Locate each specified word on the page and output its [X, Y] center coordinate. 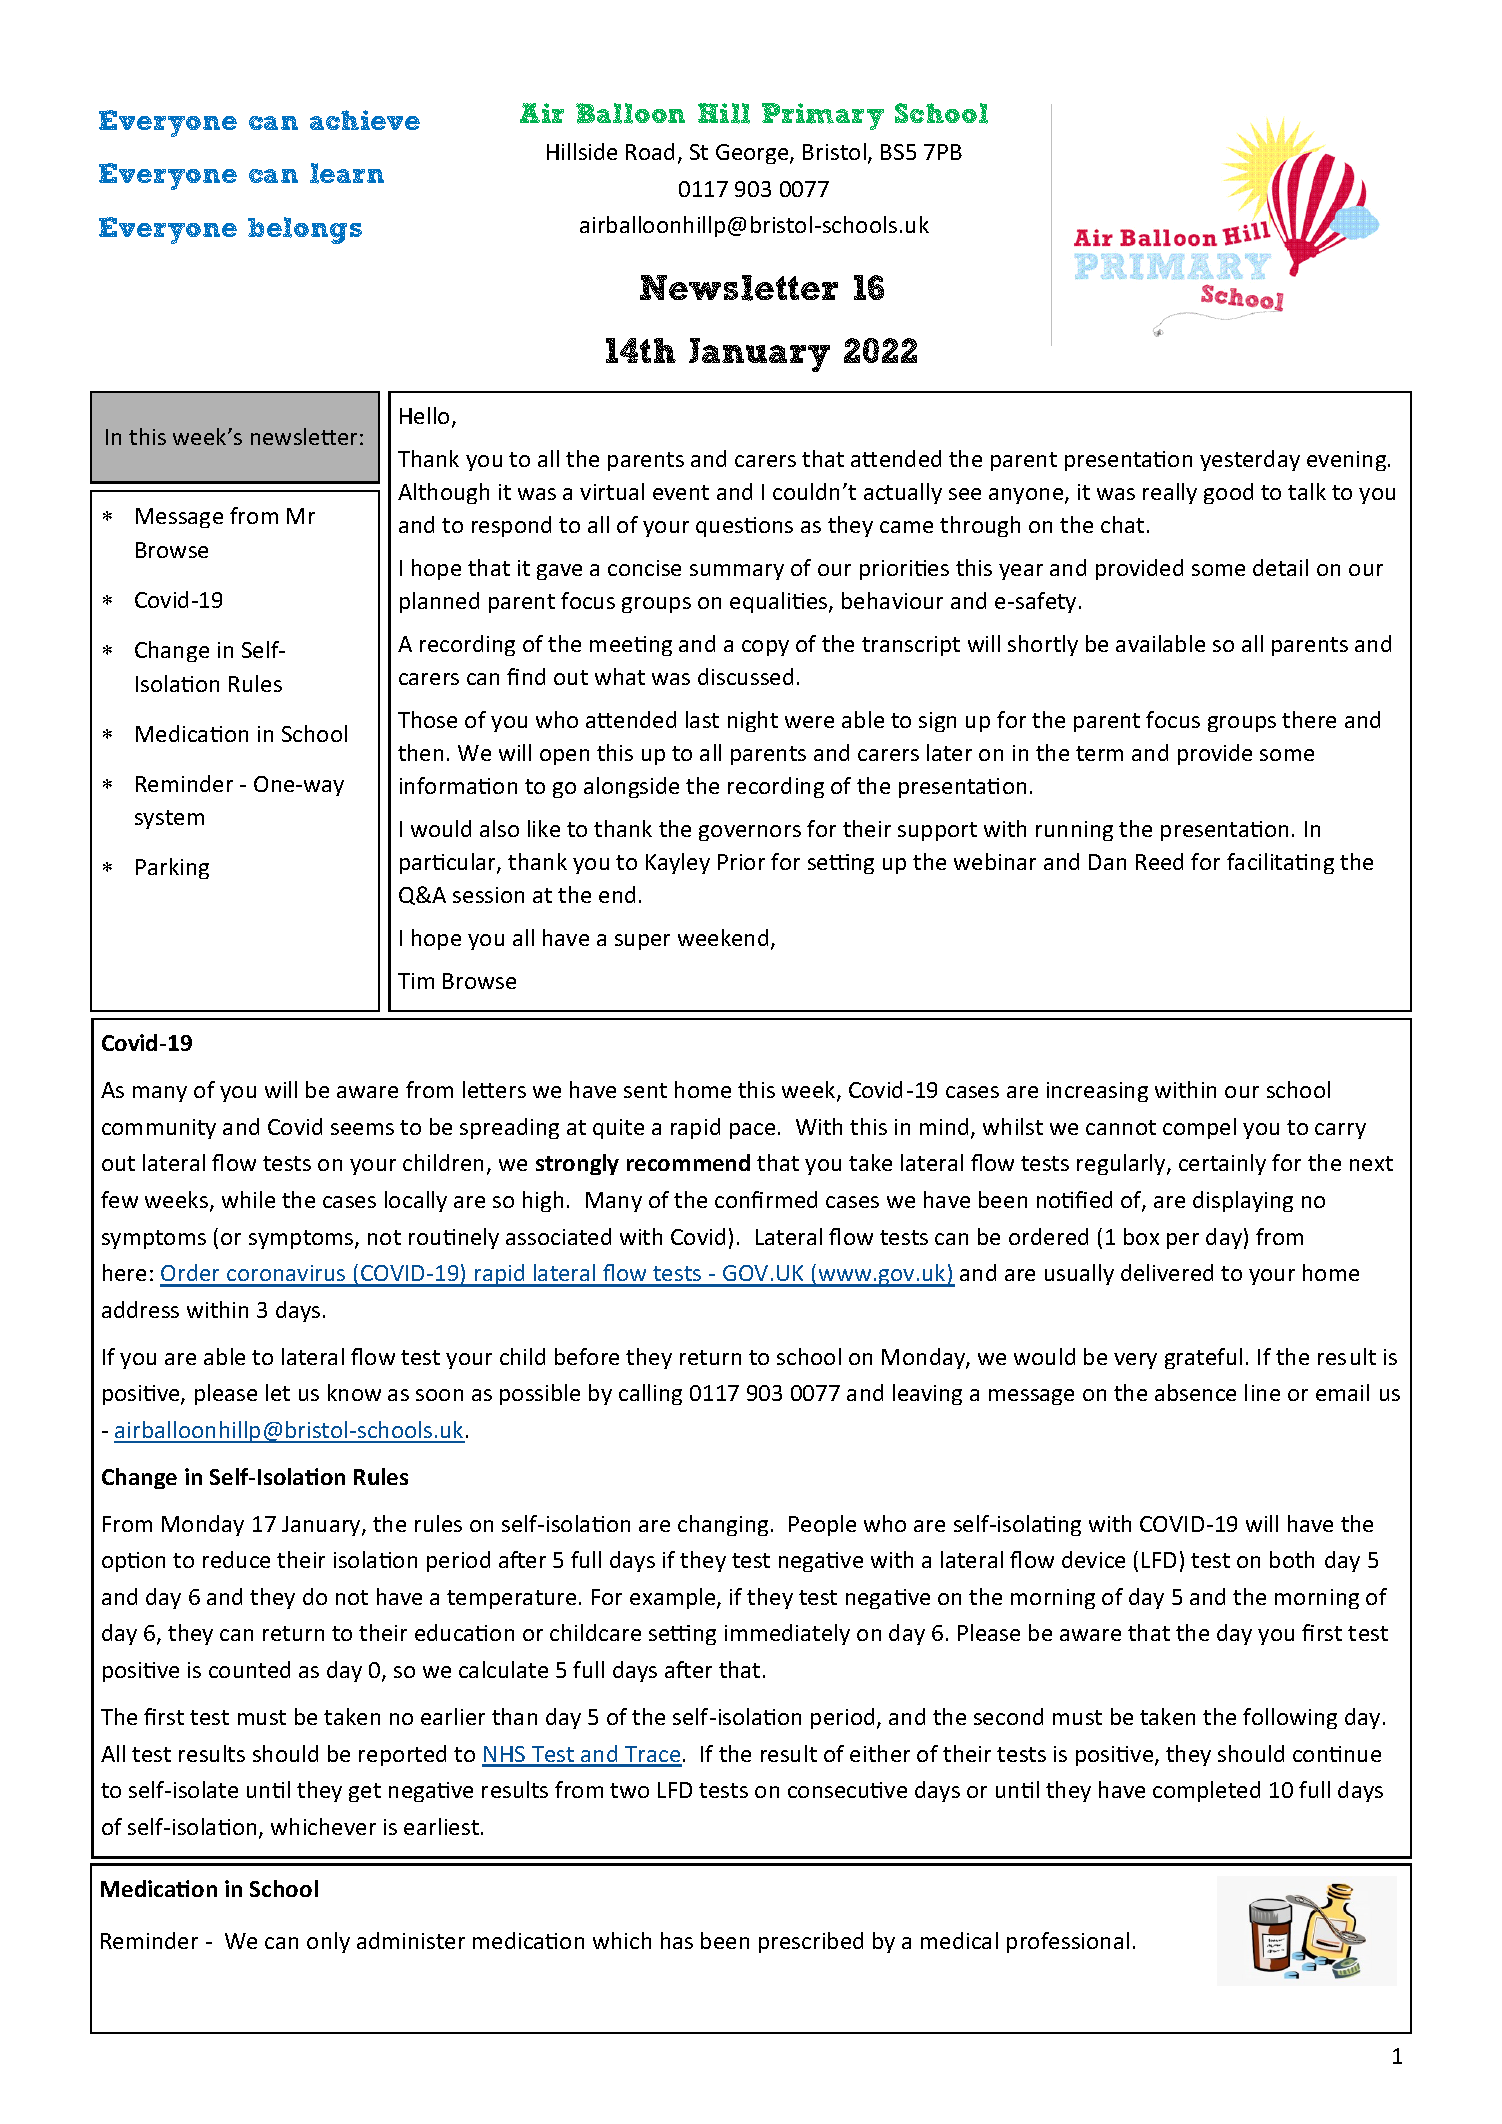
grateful [1203, 1358]
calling [650, 1394]
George [753, 154]
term [1099, 753]
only [328, 1942]
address [140, 1309]
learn [347, 173]
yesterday [1250, 460]
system [169, 819]
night [753, 721]
